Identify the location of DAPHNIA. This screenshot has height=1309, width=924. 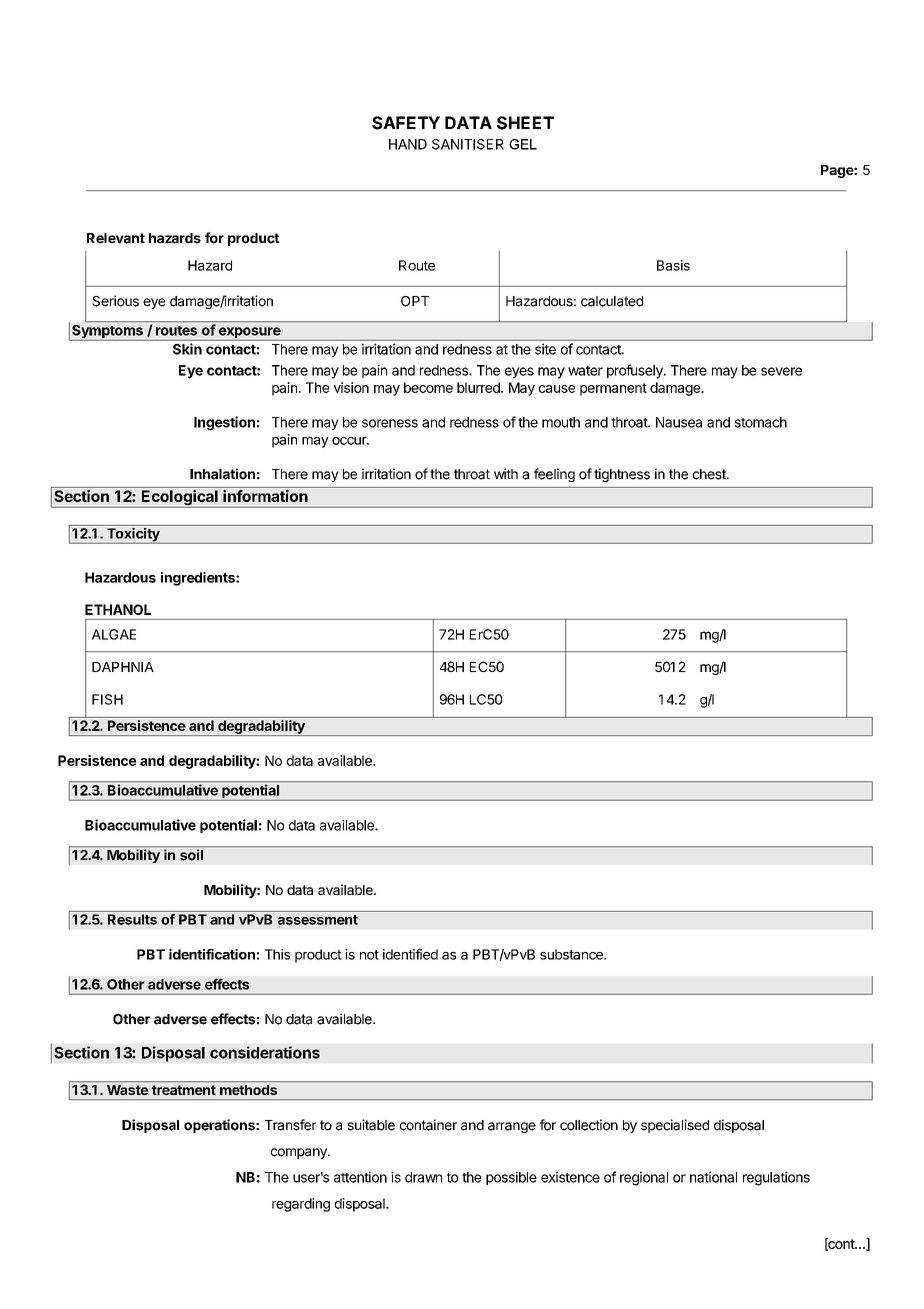
(123, 667).
